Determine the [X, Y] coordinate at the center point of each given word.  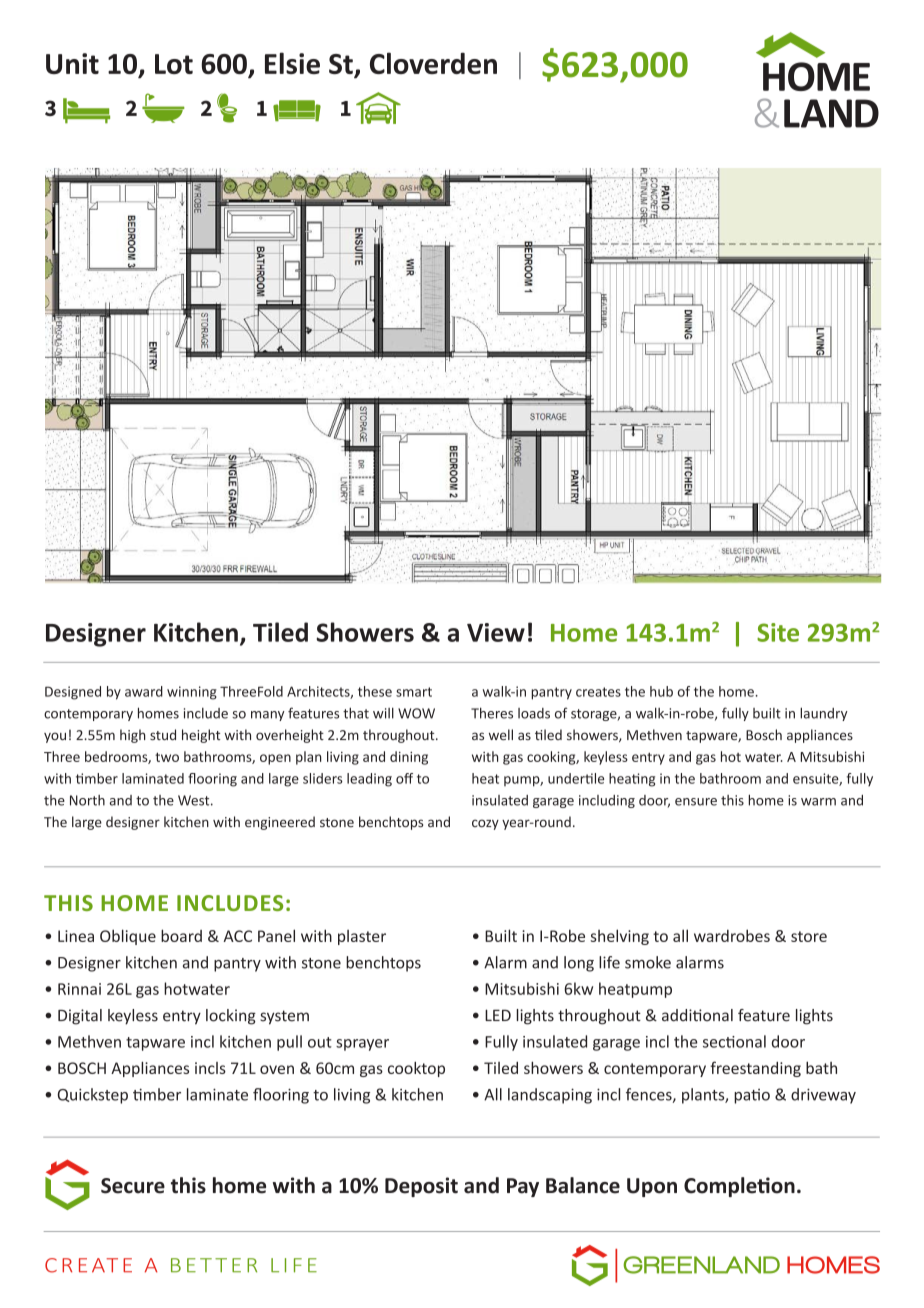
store [809, 936]
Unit [72, 63]
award [144, 691]
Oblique [128, 937]
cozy [485, 824]
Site [778, 632]
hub [661, 691]
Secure [133, 1186]
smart [414, 692]
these [375, 691]
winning [192, 693]
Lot [174, 64]
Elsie [292, 63]
